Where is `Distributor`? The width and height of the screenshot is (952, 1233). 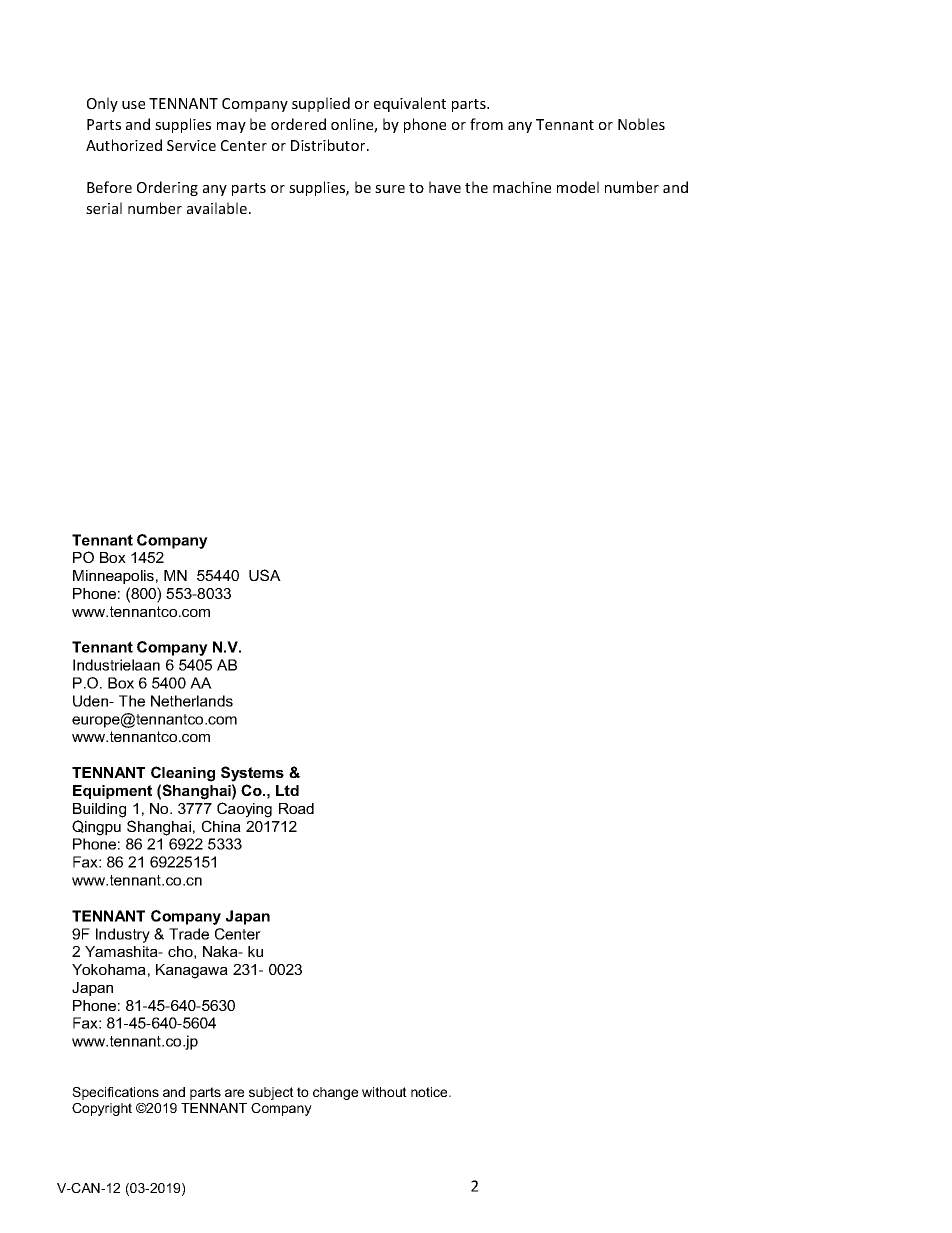 Distributor is located at coordinates (329, 145).
